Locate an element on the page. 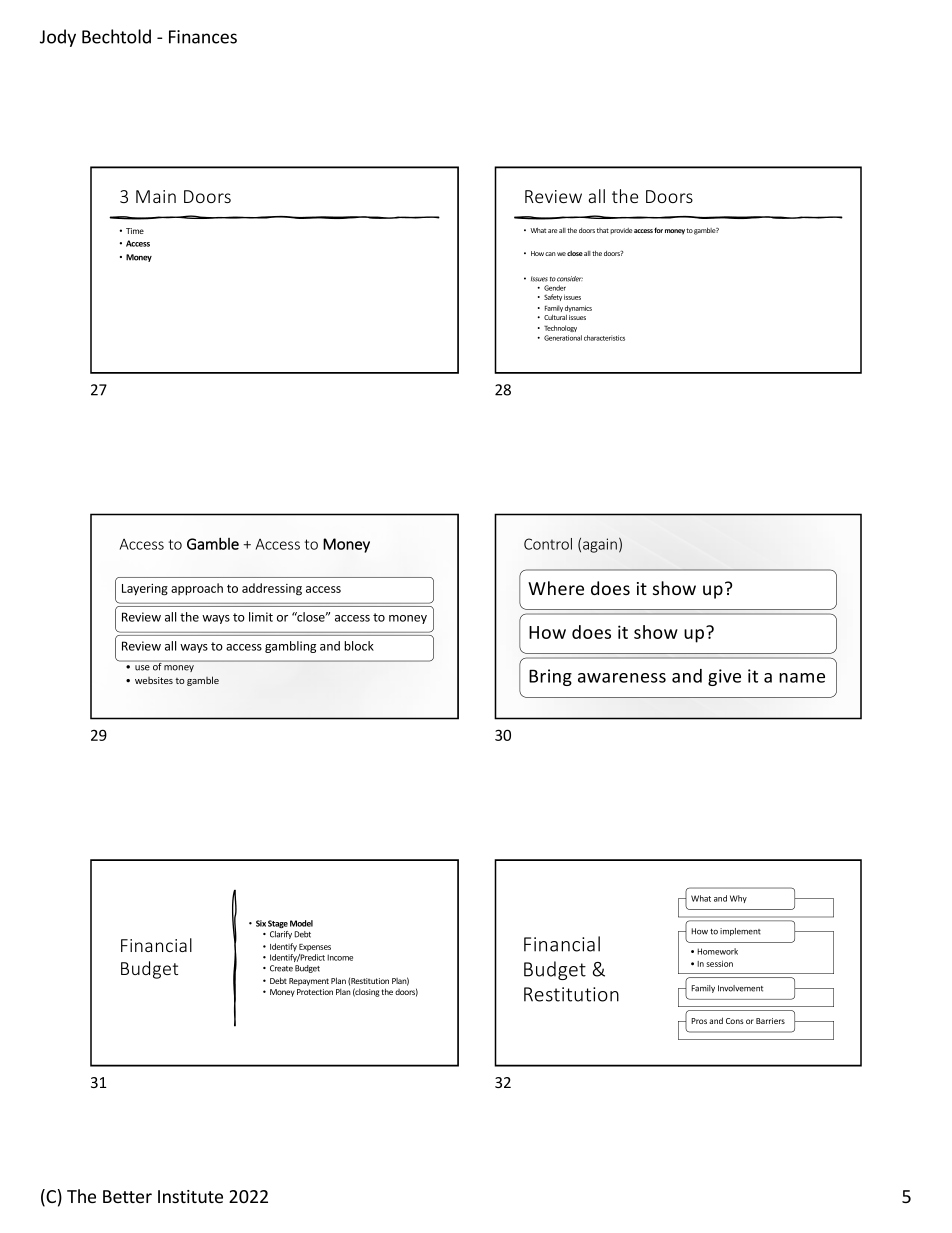 This page has width=952, height=1233. Finances is located at coordinates (203, 37).
